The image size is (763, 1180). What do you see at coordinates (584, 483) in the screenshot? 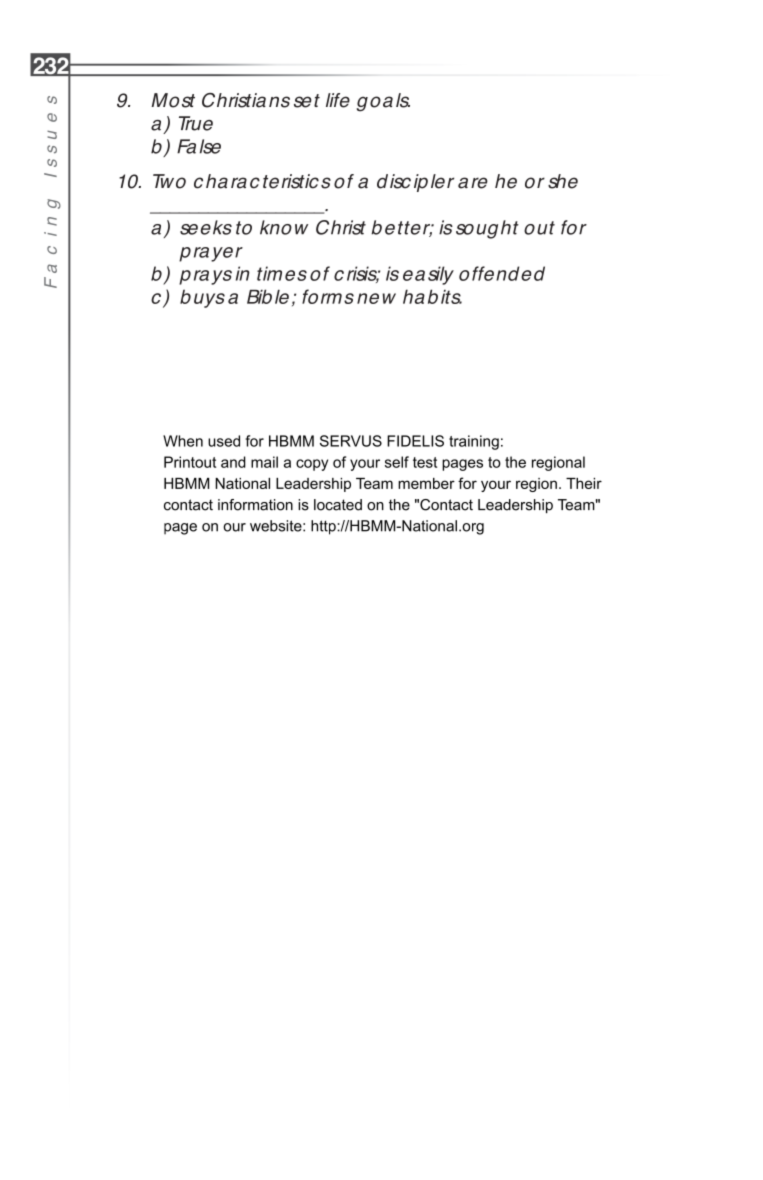
I see `Their` at bounding box center [584, 483].
